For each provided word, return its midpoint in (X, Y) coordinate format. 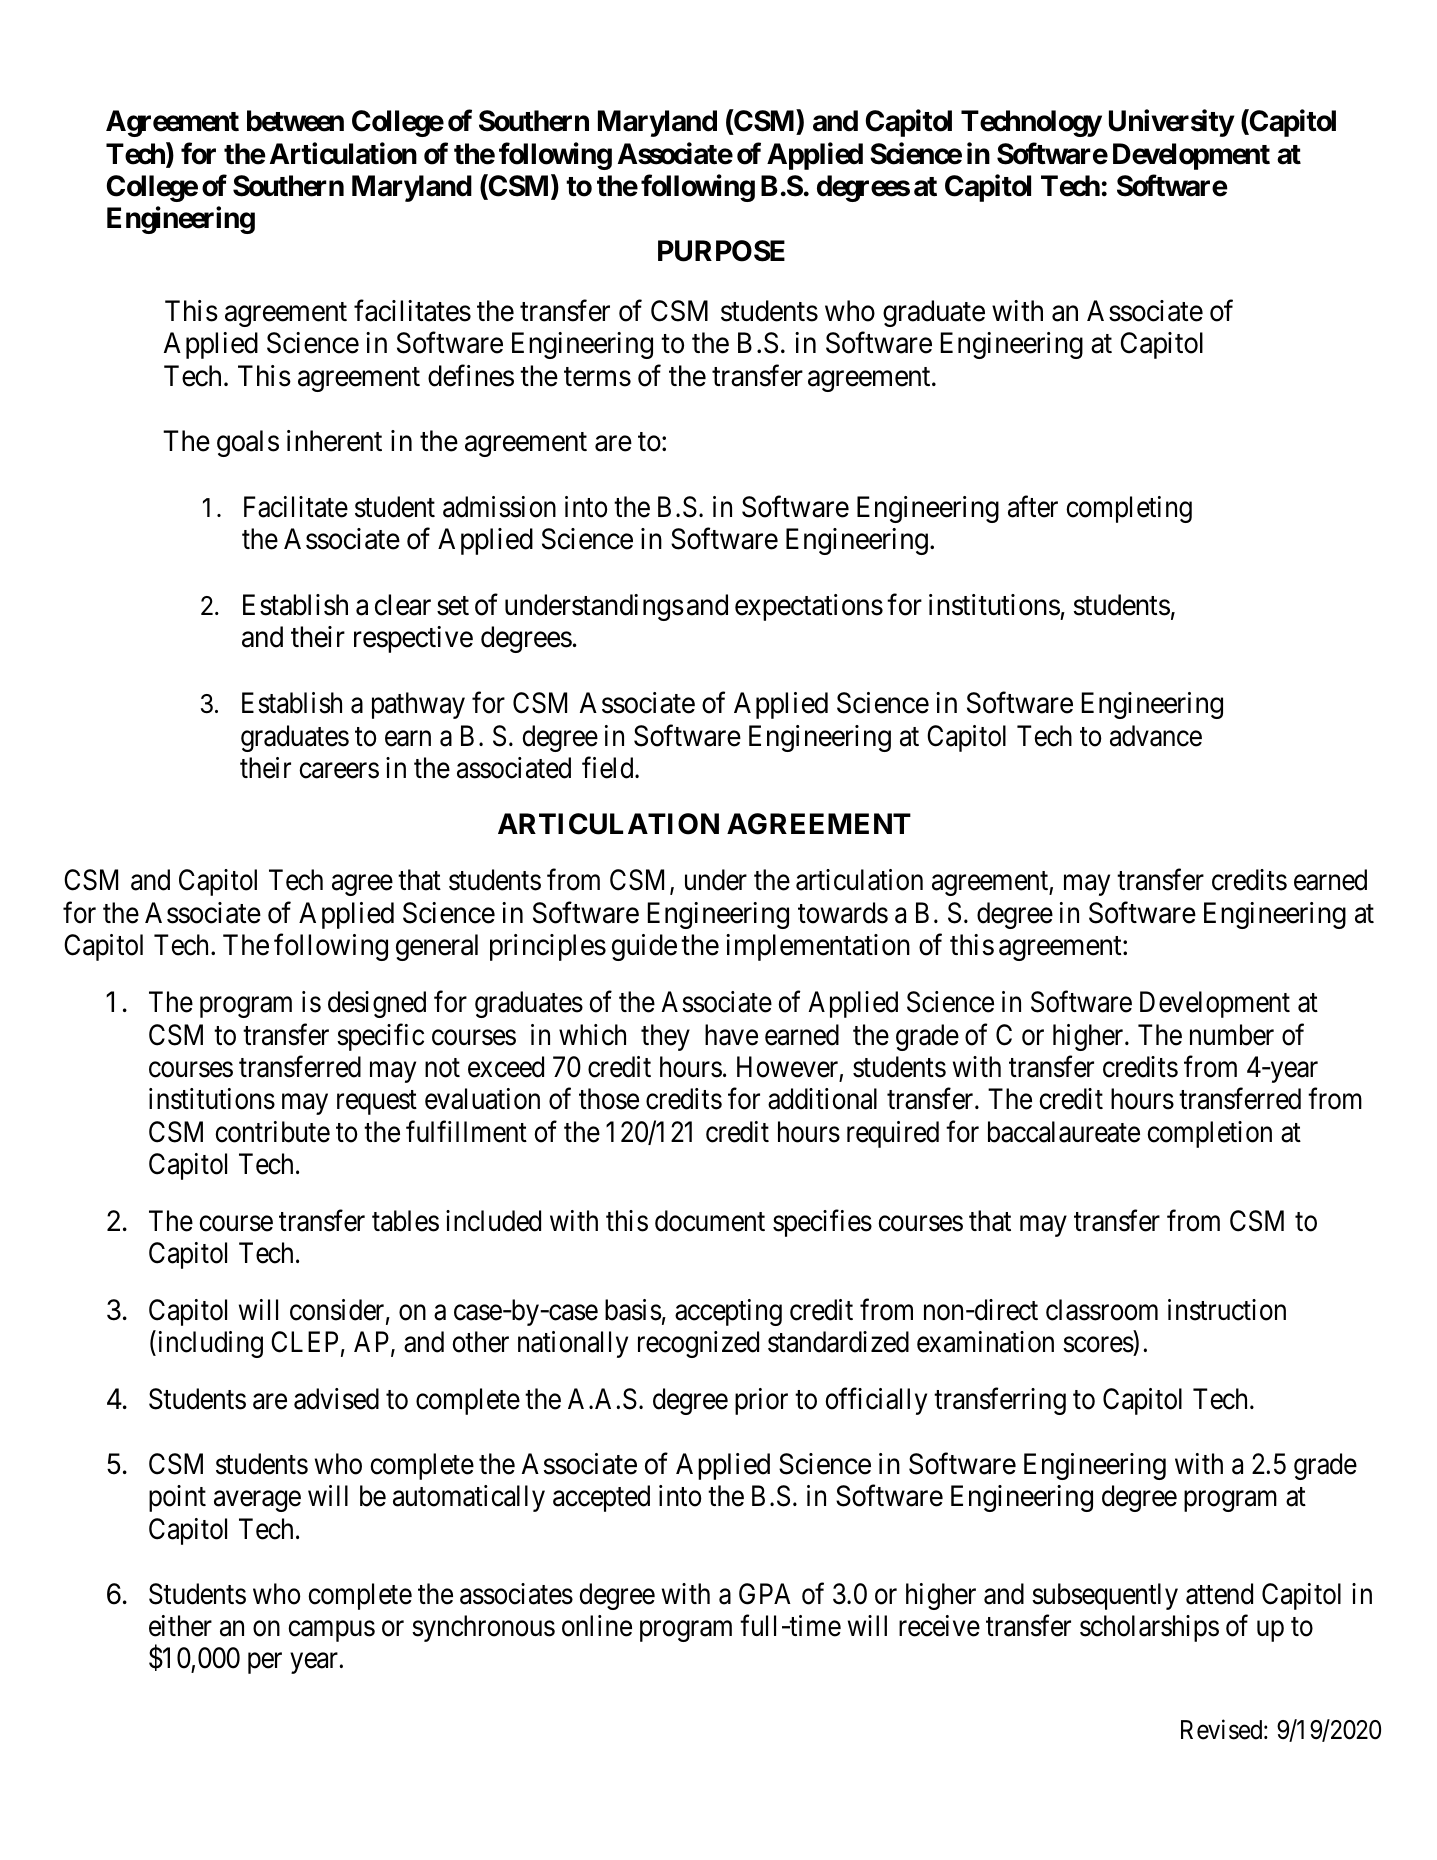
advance (1156, 736)
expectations (809, 607)
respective (413, 639)
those (609, 1099)
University (1171, 123)
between (295, 121)
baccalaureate (1064, 1132)
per (265, 1663)
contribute (272, 1132)
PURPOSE (721, 251)
